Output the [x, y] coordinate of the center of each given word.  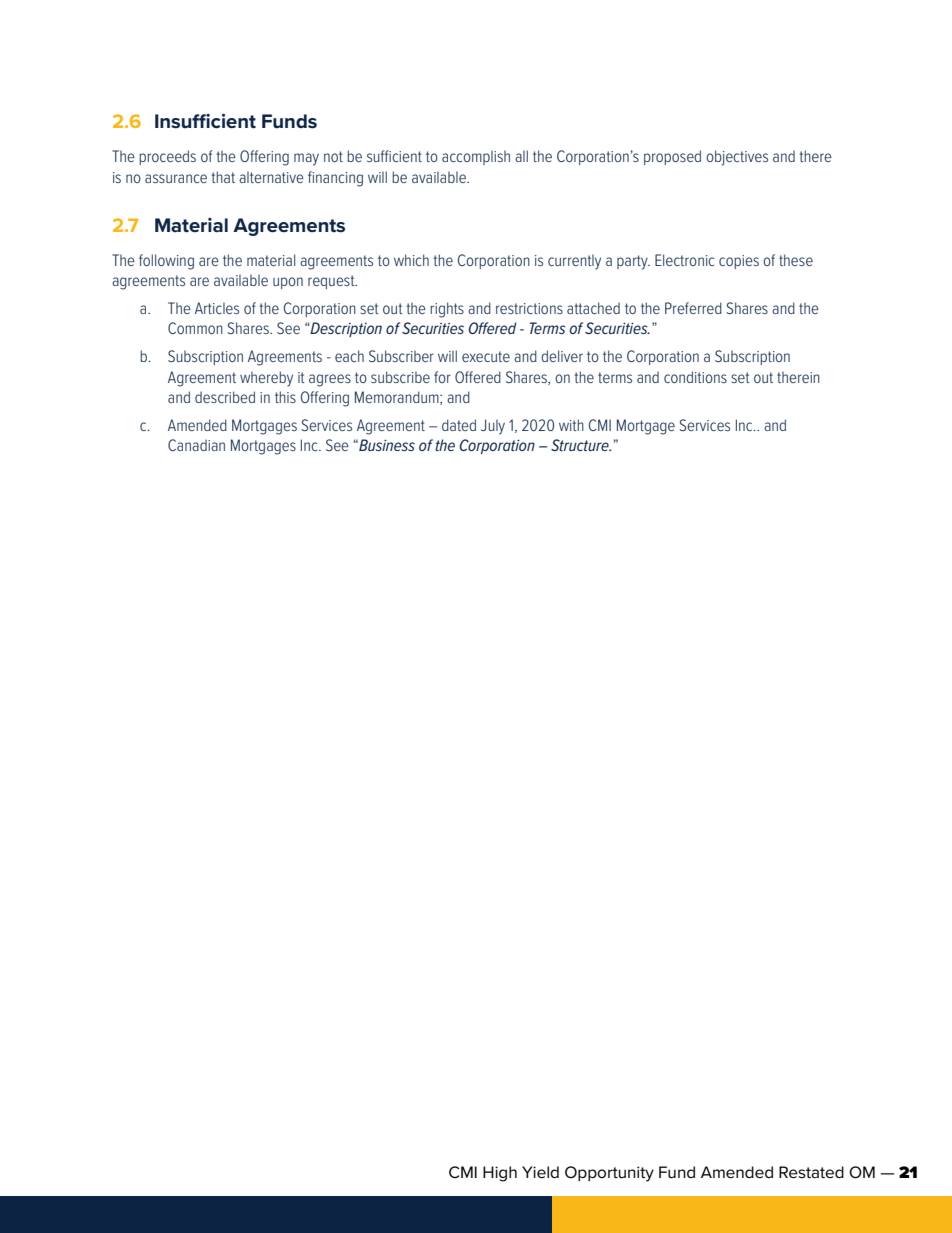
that [223, 177]
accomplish [476, 158]
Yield [540, 1172]
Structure [581, 445]
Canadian [196, 445]
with [571, 425]
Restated [811, 1172]
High [500, 1174]
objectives [737, 158]
